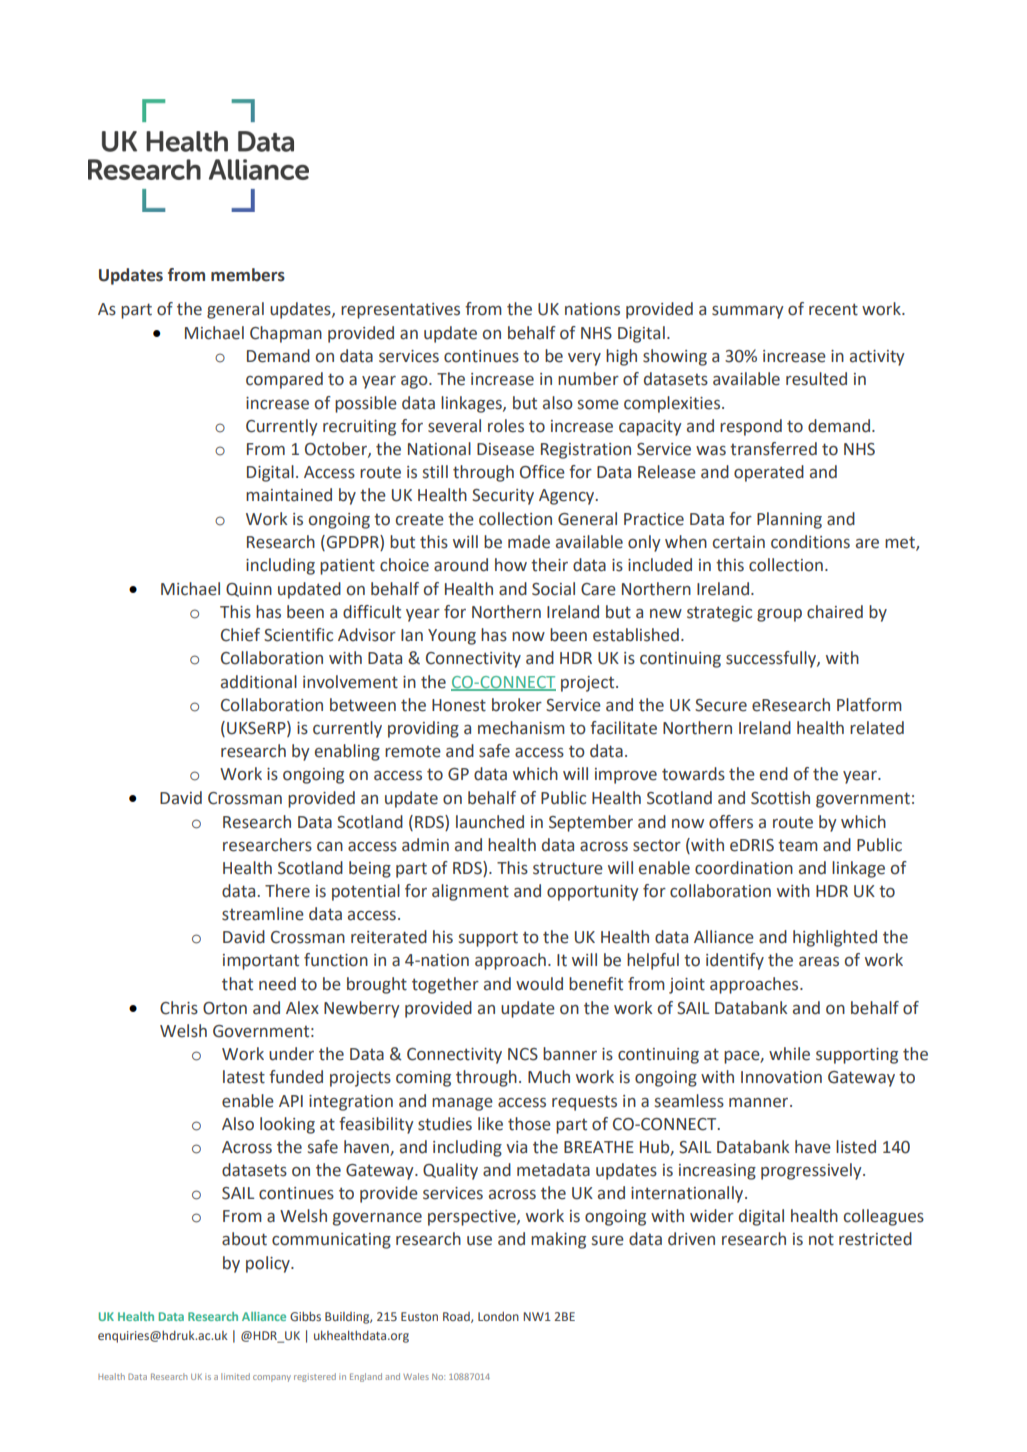  Describe the element at coordinates (286, 334) in the image. I see `Chapman` at that location.
